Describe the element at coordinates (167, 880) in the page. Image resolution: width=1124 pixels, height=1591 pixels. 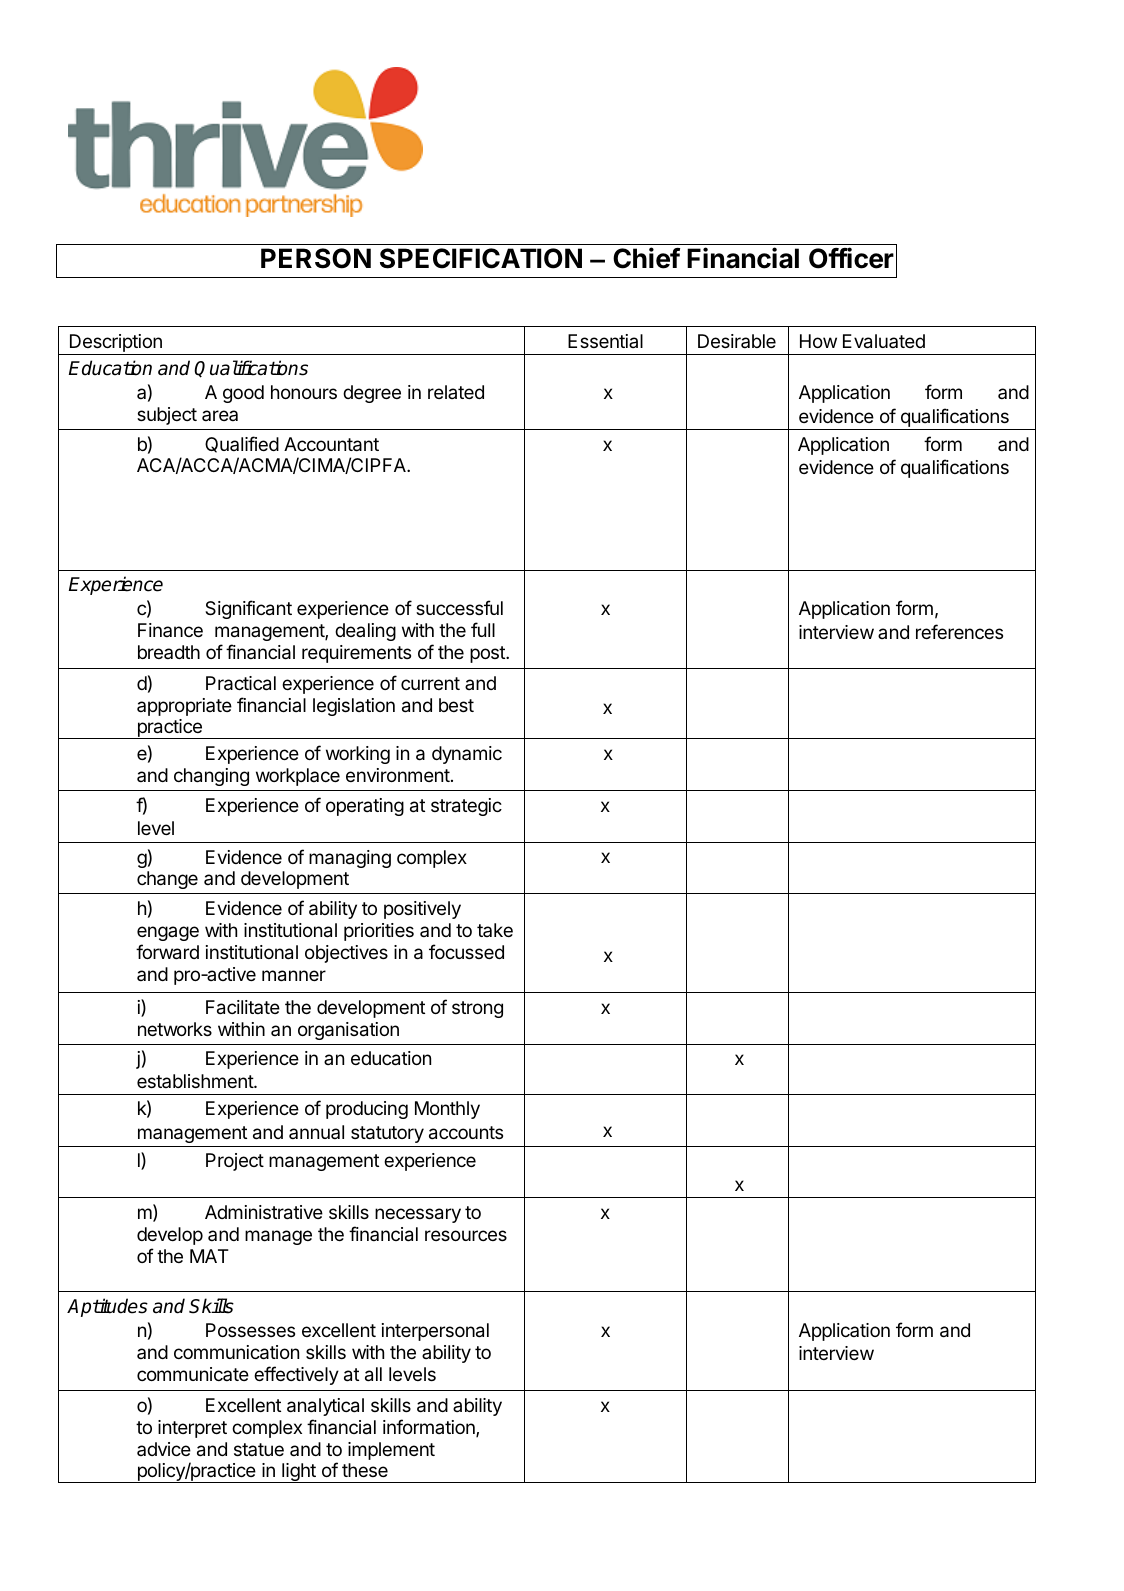
I see `change` at that location.
